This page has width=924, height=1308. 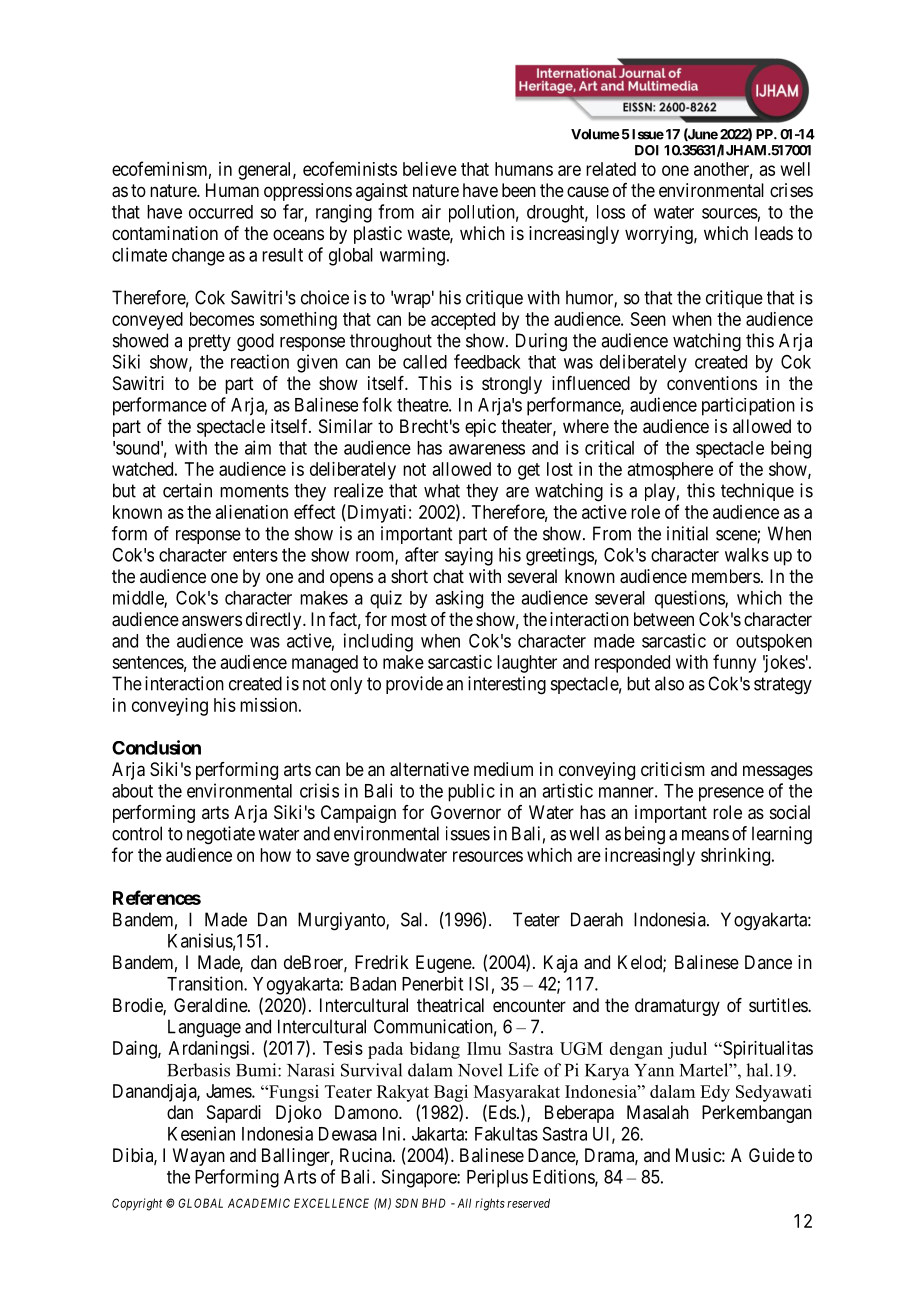 What do you see at coordinates (471, 792) in the page?
I see `public` at bounding box center [471, 792].
